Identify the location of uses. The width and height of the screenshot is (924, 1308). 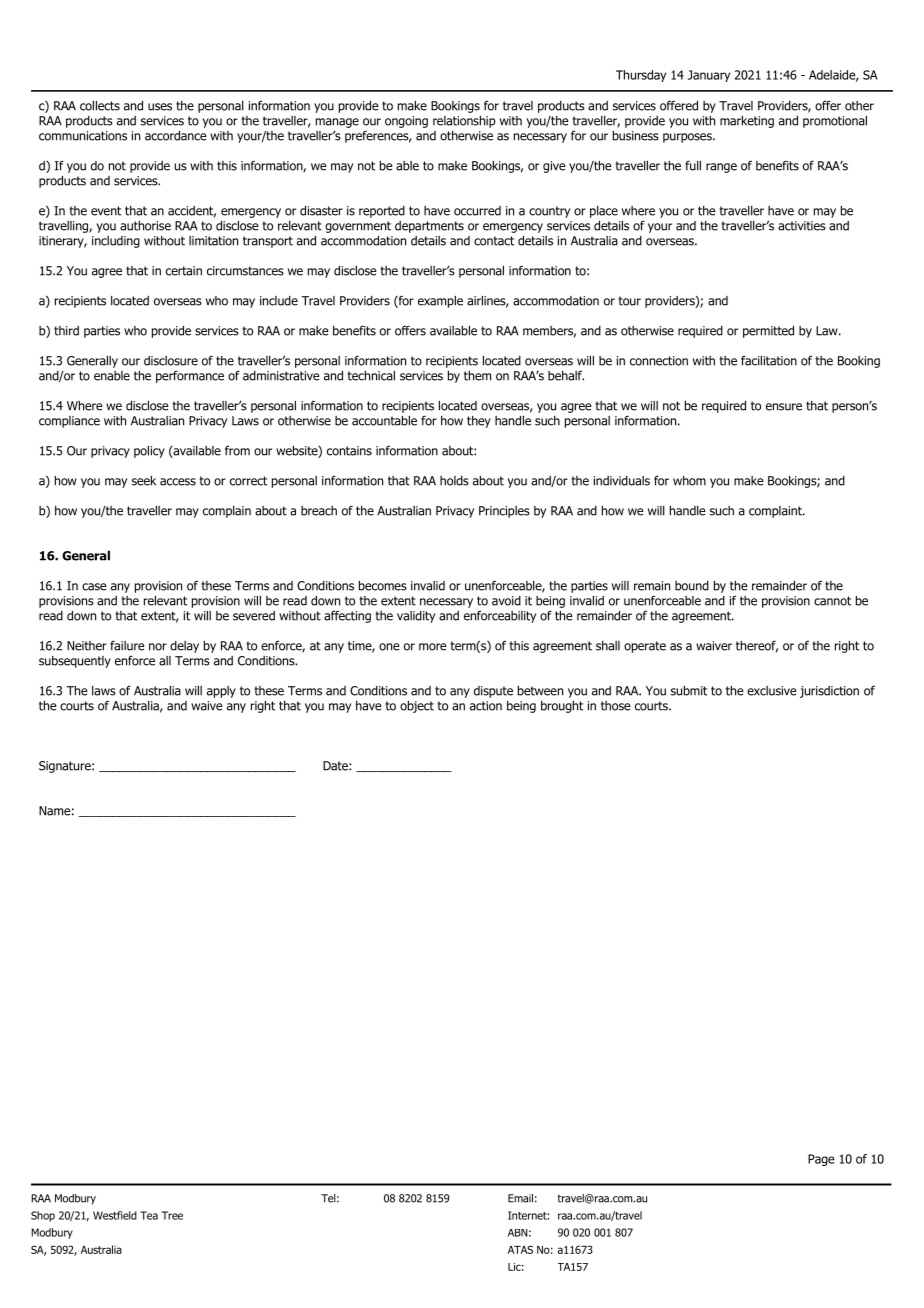
(160, 107).
